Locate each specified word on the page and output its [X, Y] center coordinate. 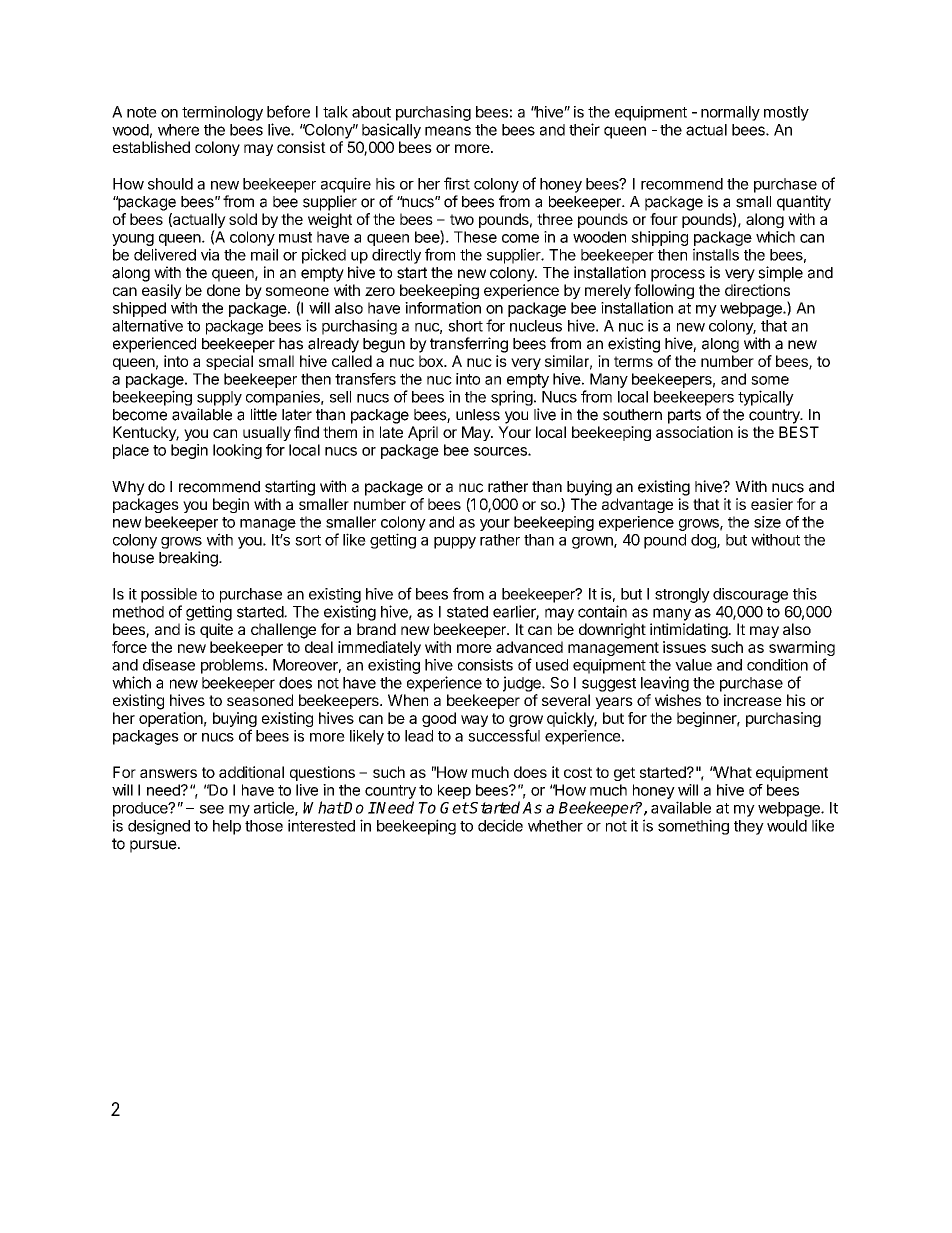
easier [772, 504]
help [227, 827]
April [423, 433]
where [178, 130]
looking [237, 451]
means [448, 131]
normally [730, 113]
